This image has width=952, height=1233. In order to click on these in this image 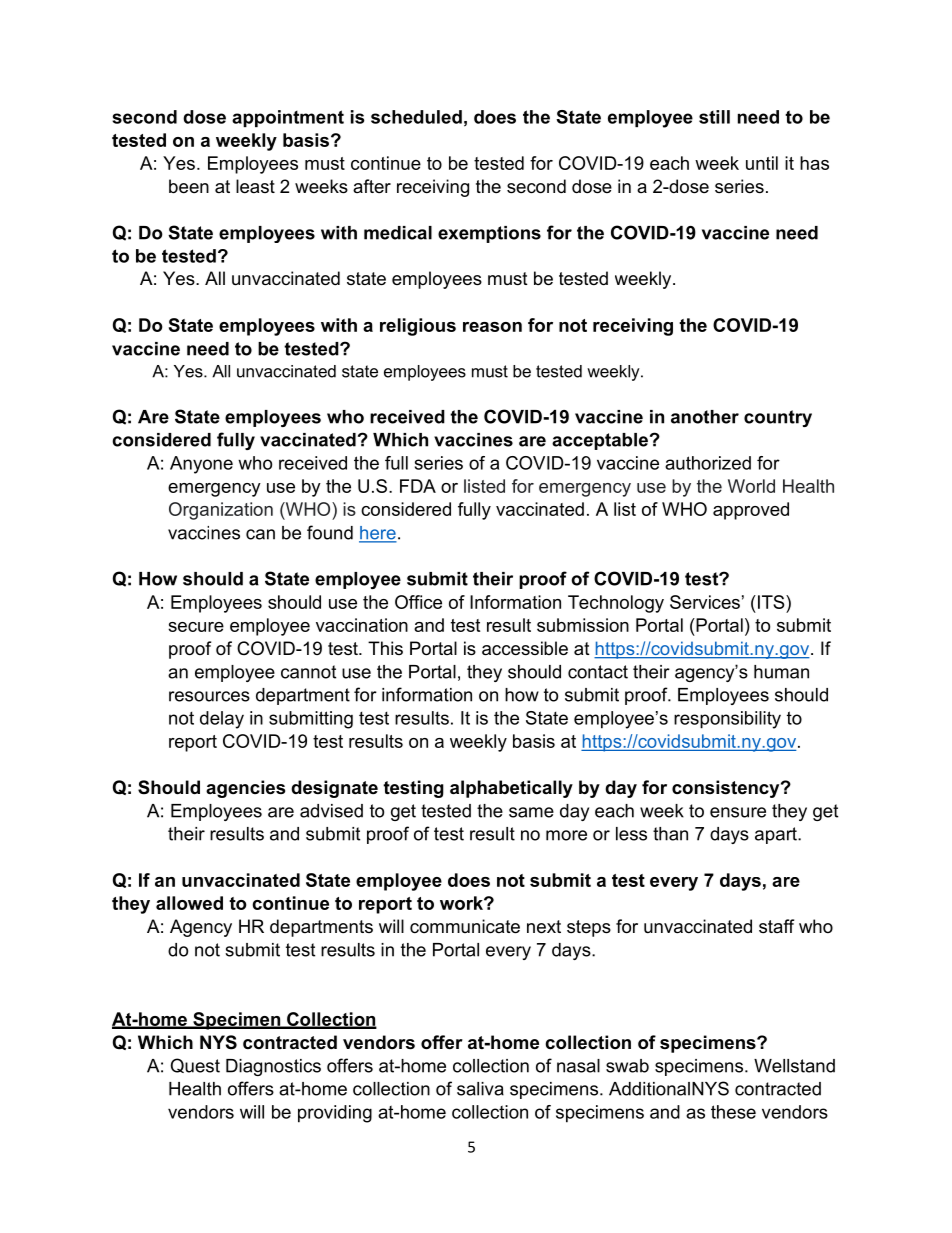, I will do `click(733, 1112)`.
